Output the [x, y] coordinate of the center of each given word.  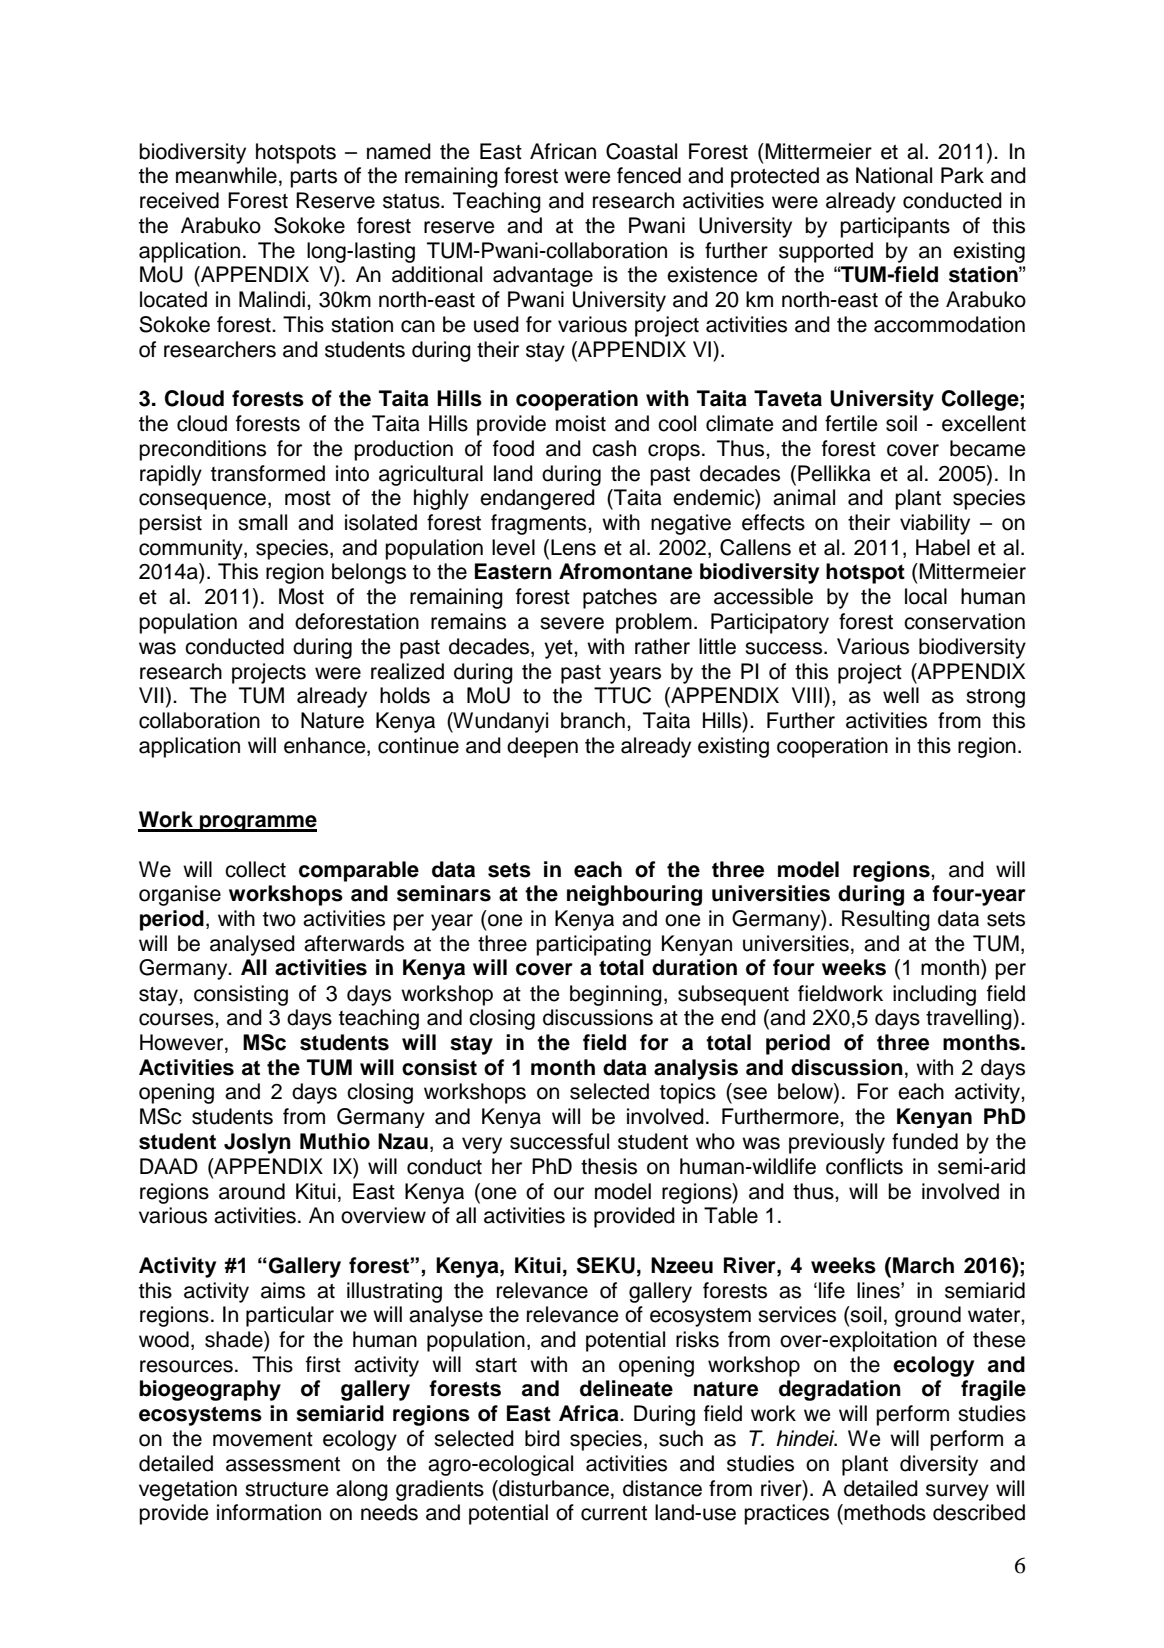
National [894, 175]
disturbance [554, 1488]
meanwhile [226, 175]
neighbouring [634, 895]
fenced [649, 175]
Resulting [886, 920]
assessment [283, 1464]
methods [884, 1512]
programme [257, 823]
